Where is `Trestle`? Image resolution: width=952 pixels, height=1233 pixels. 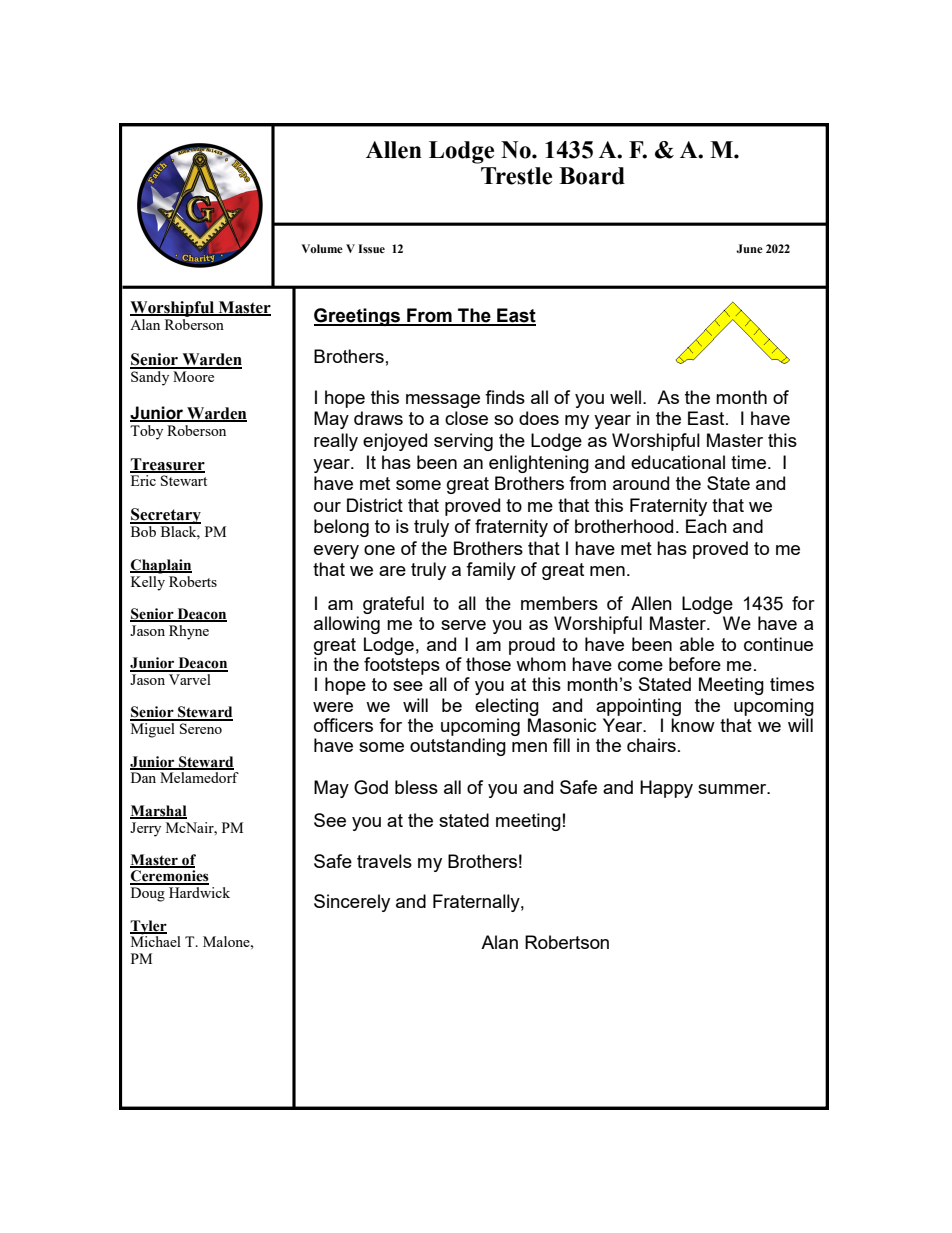
Trestle is located at coordinates (516, 176).
